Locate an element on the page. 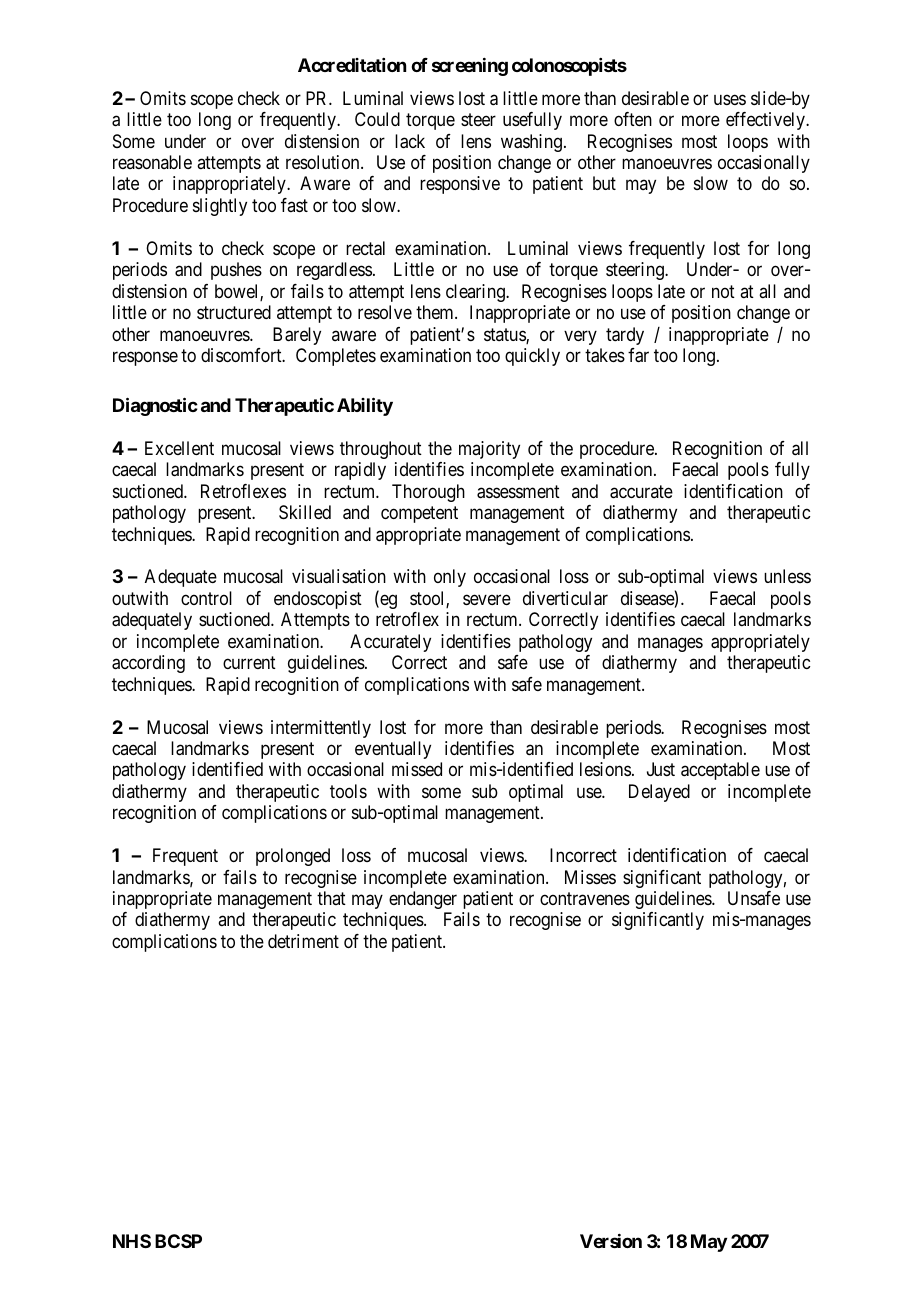 The height and width of the page is (1308, 924). control is located at coordinates (206, 598).
